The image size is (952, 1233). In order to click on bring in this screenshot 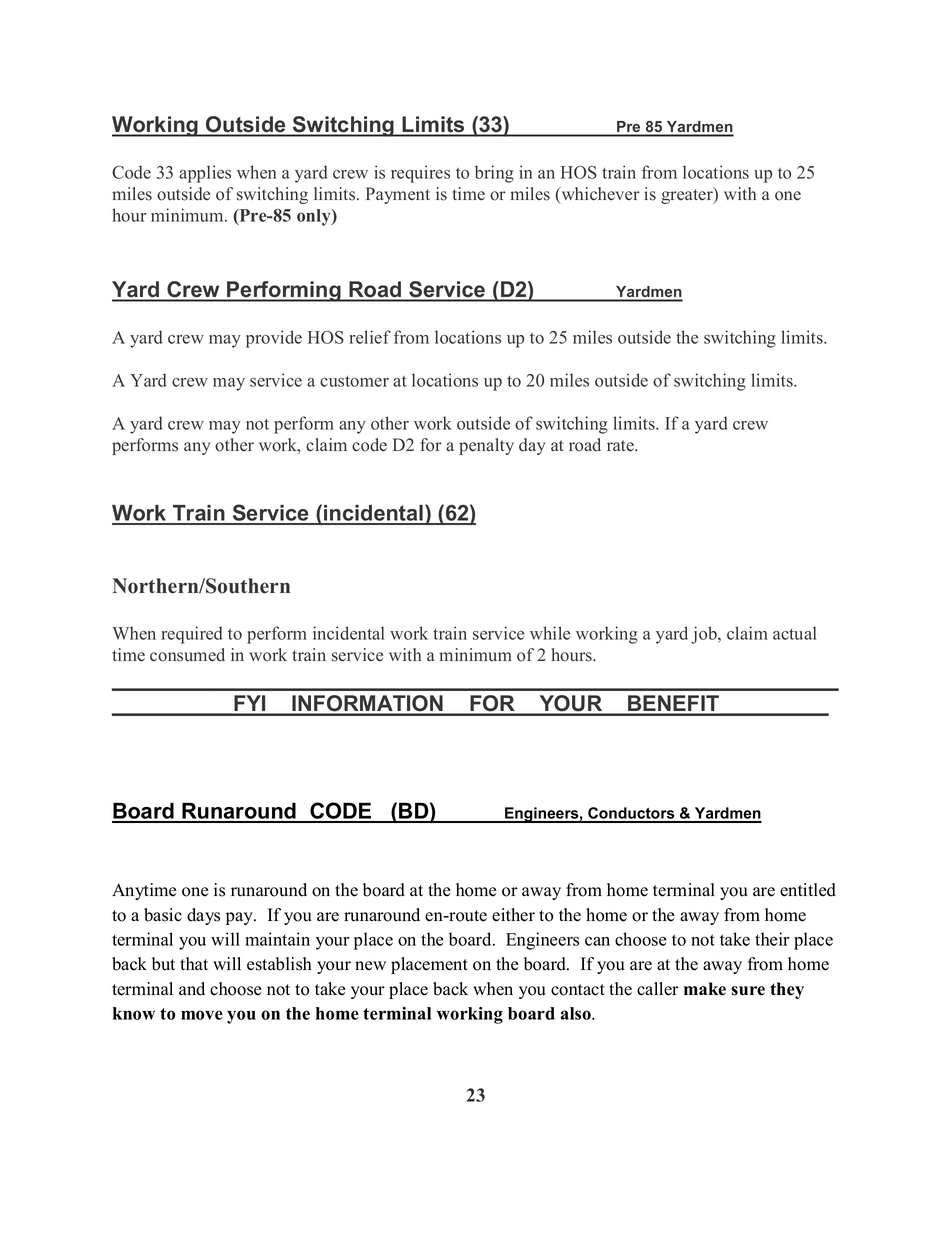, I will do `click(494, 174)`.
